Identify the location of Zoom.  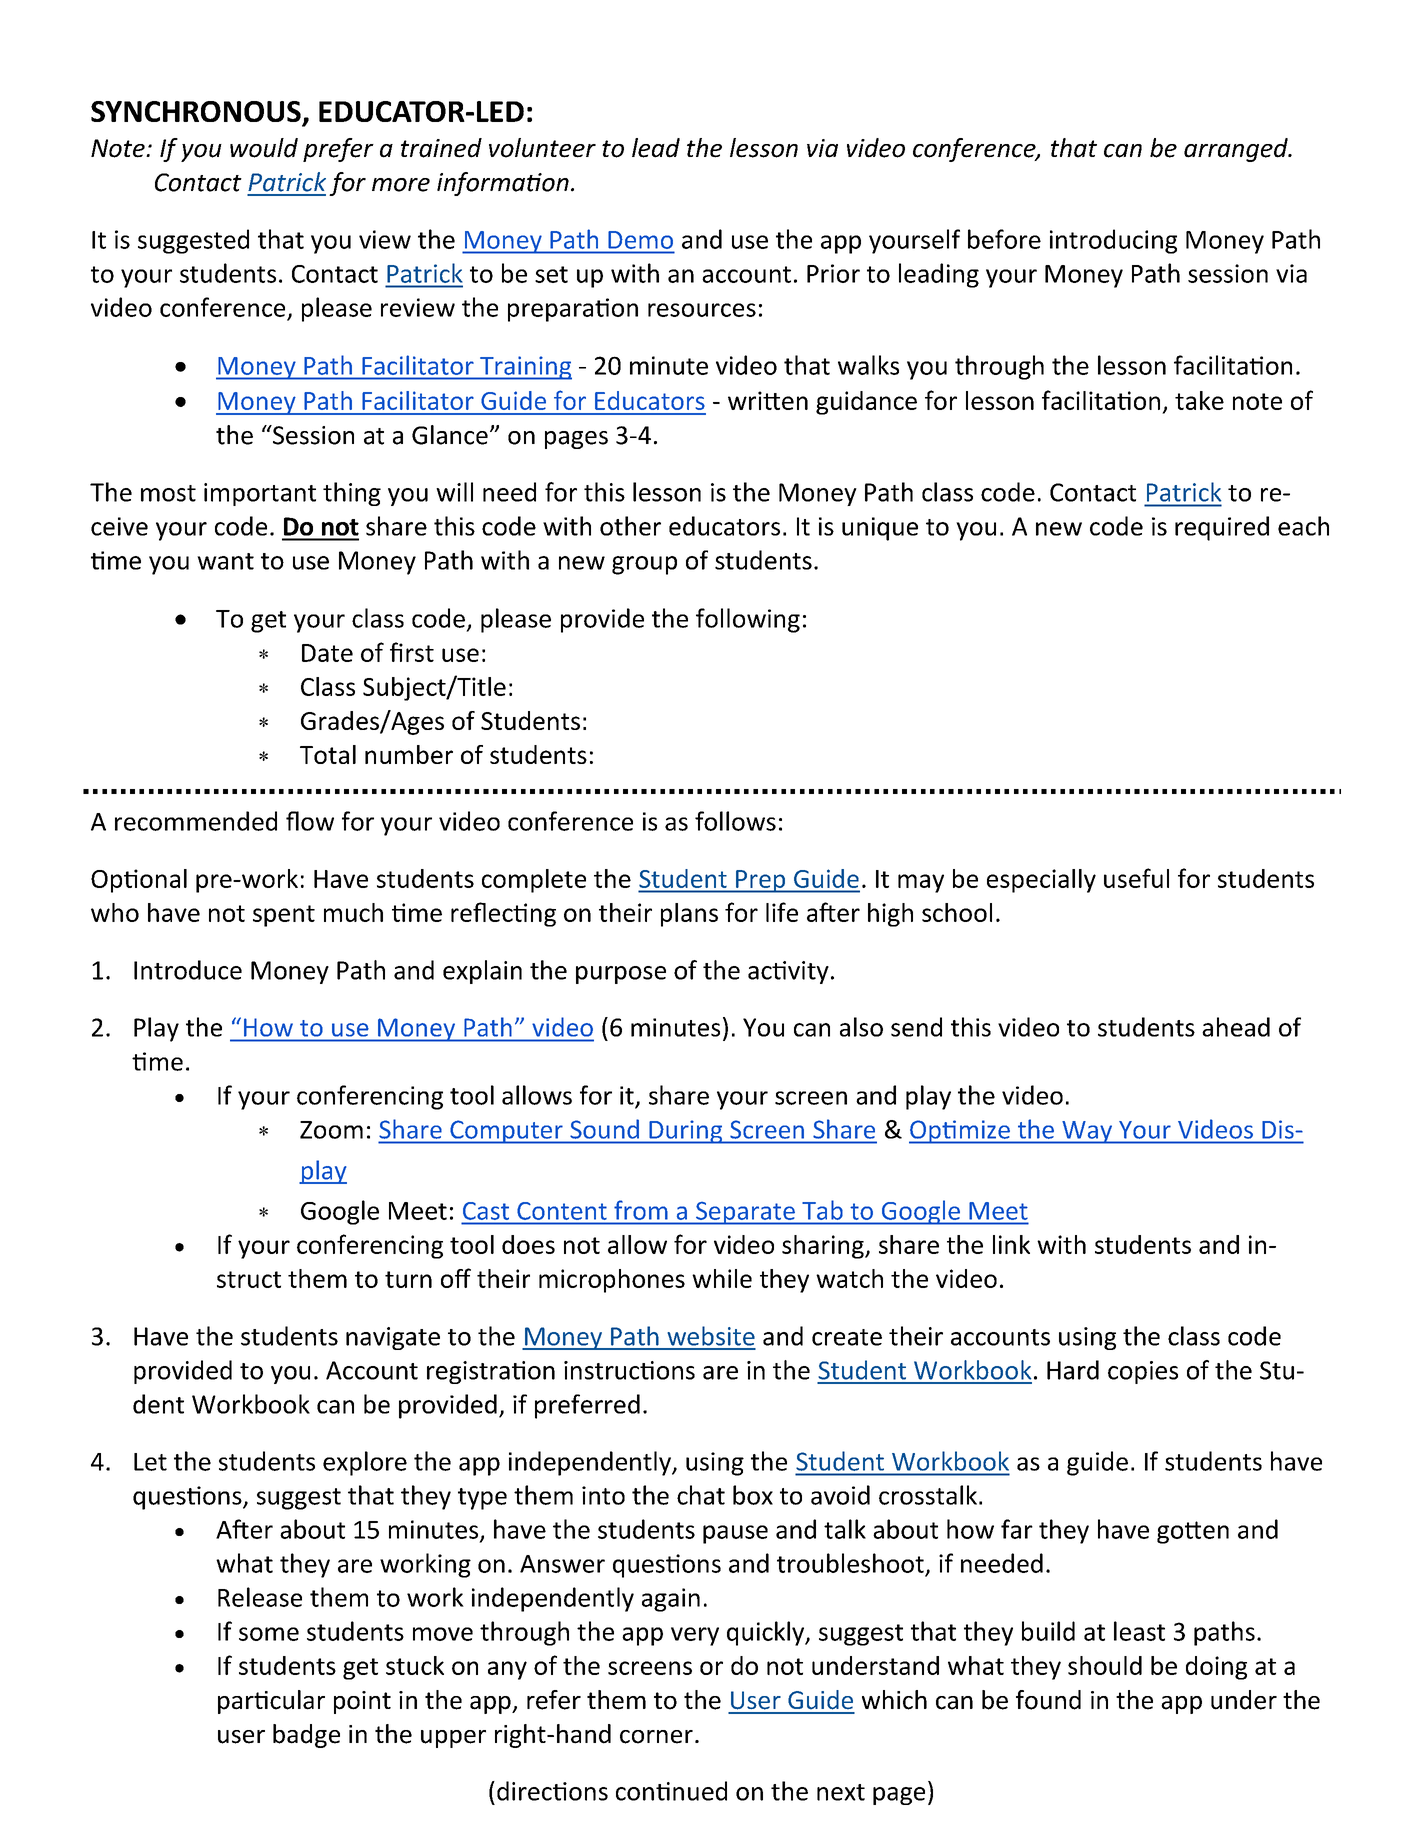
(331, 1130).
